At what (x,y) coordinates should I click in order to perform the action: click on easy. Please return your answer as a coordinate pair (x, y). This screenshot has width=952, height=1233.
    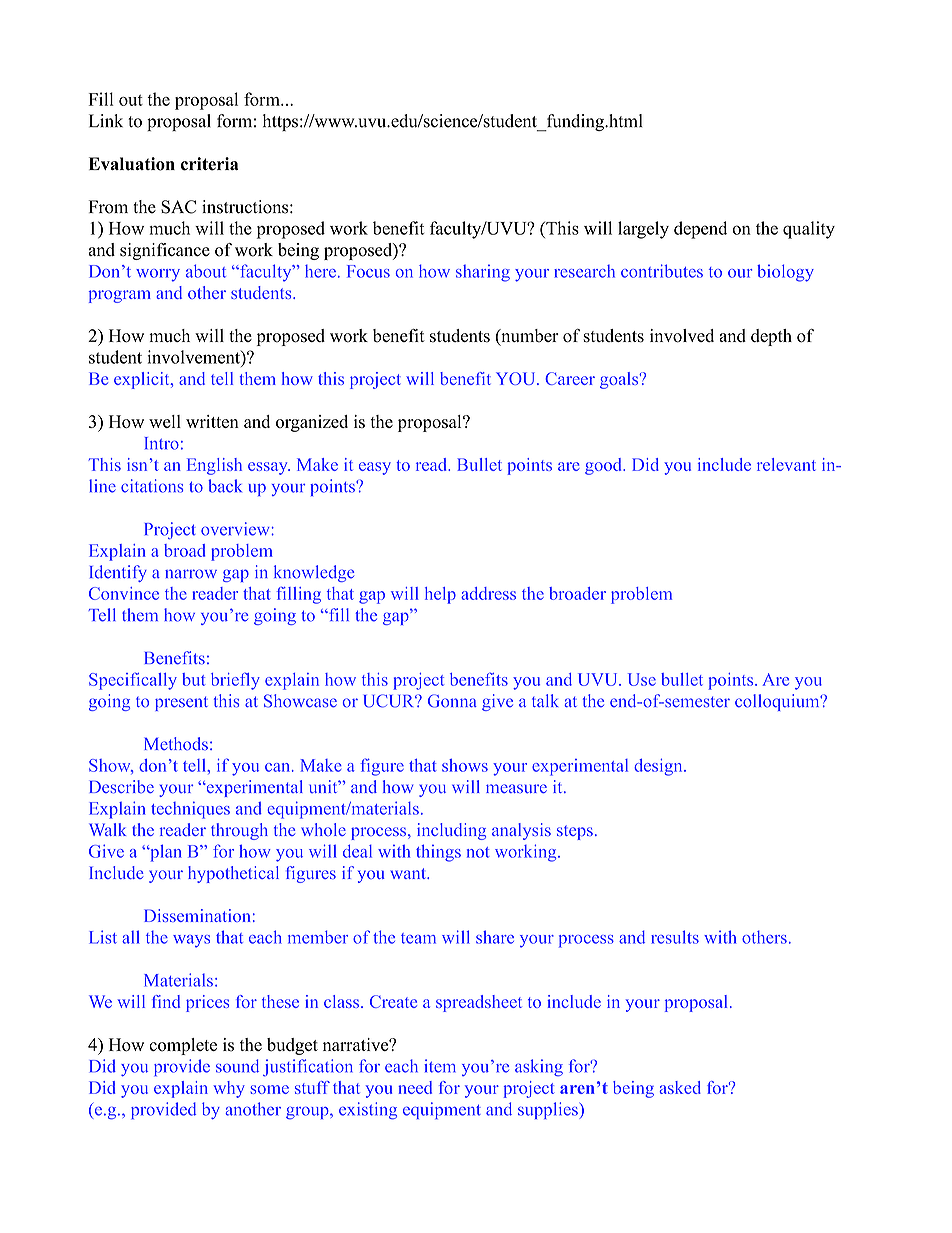
    Looking at the image, I should click on (375, 468).
